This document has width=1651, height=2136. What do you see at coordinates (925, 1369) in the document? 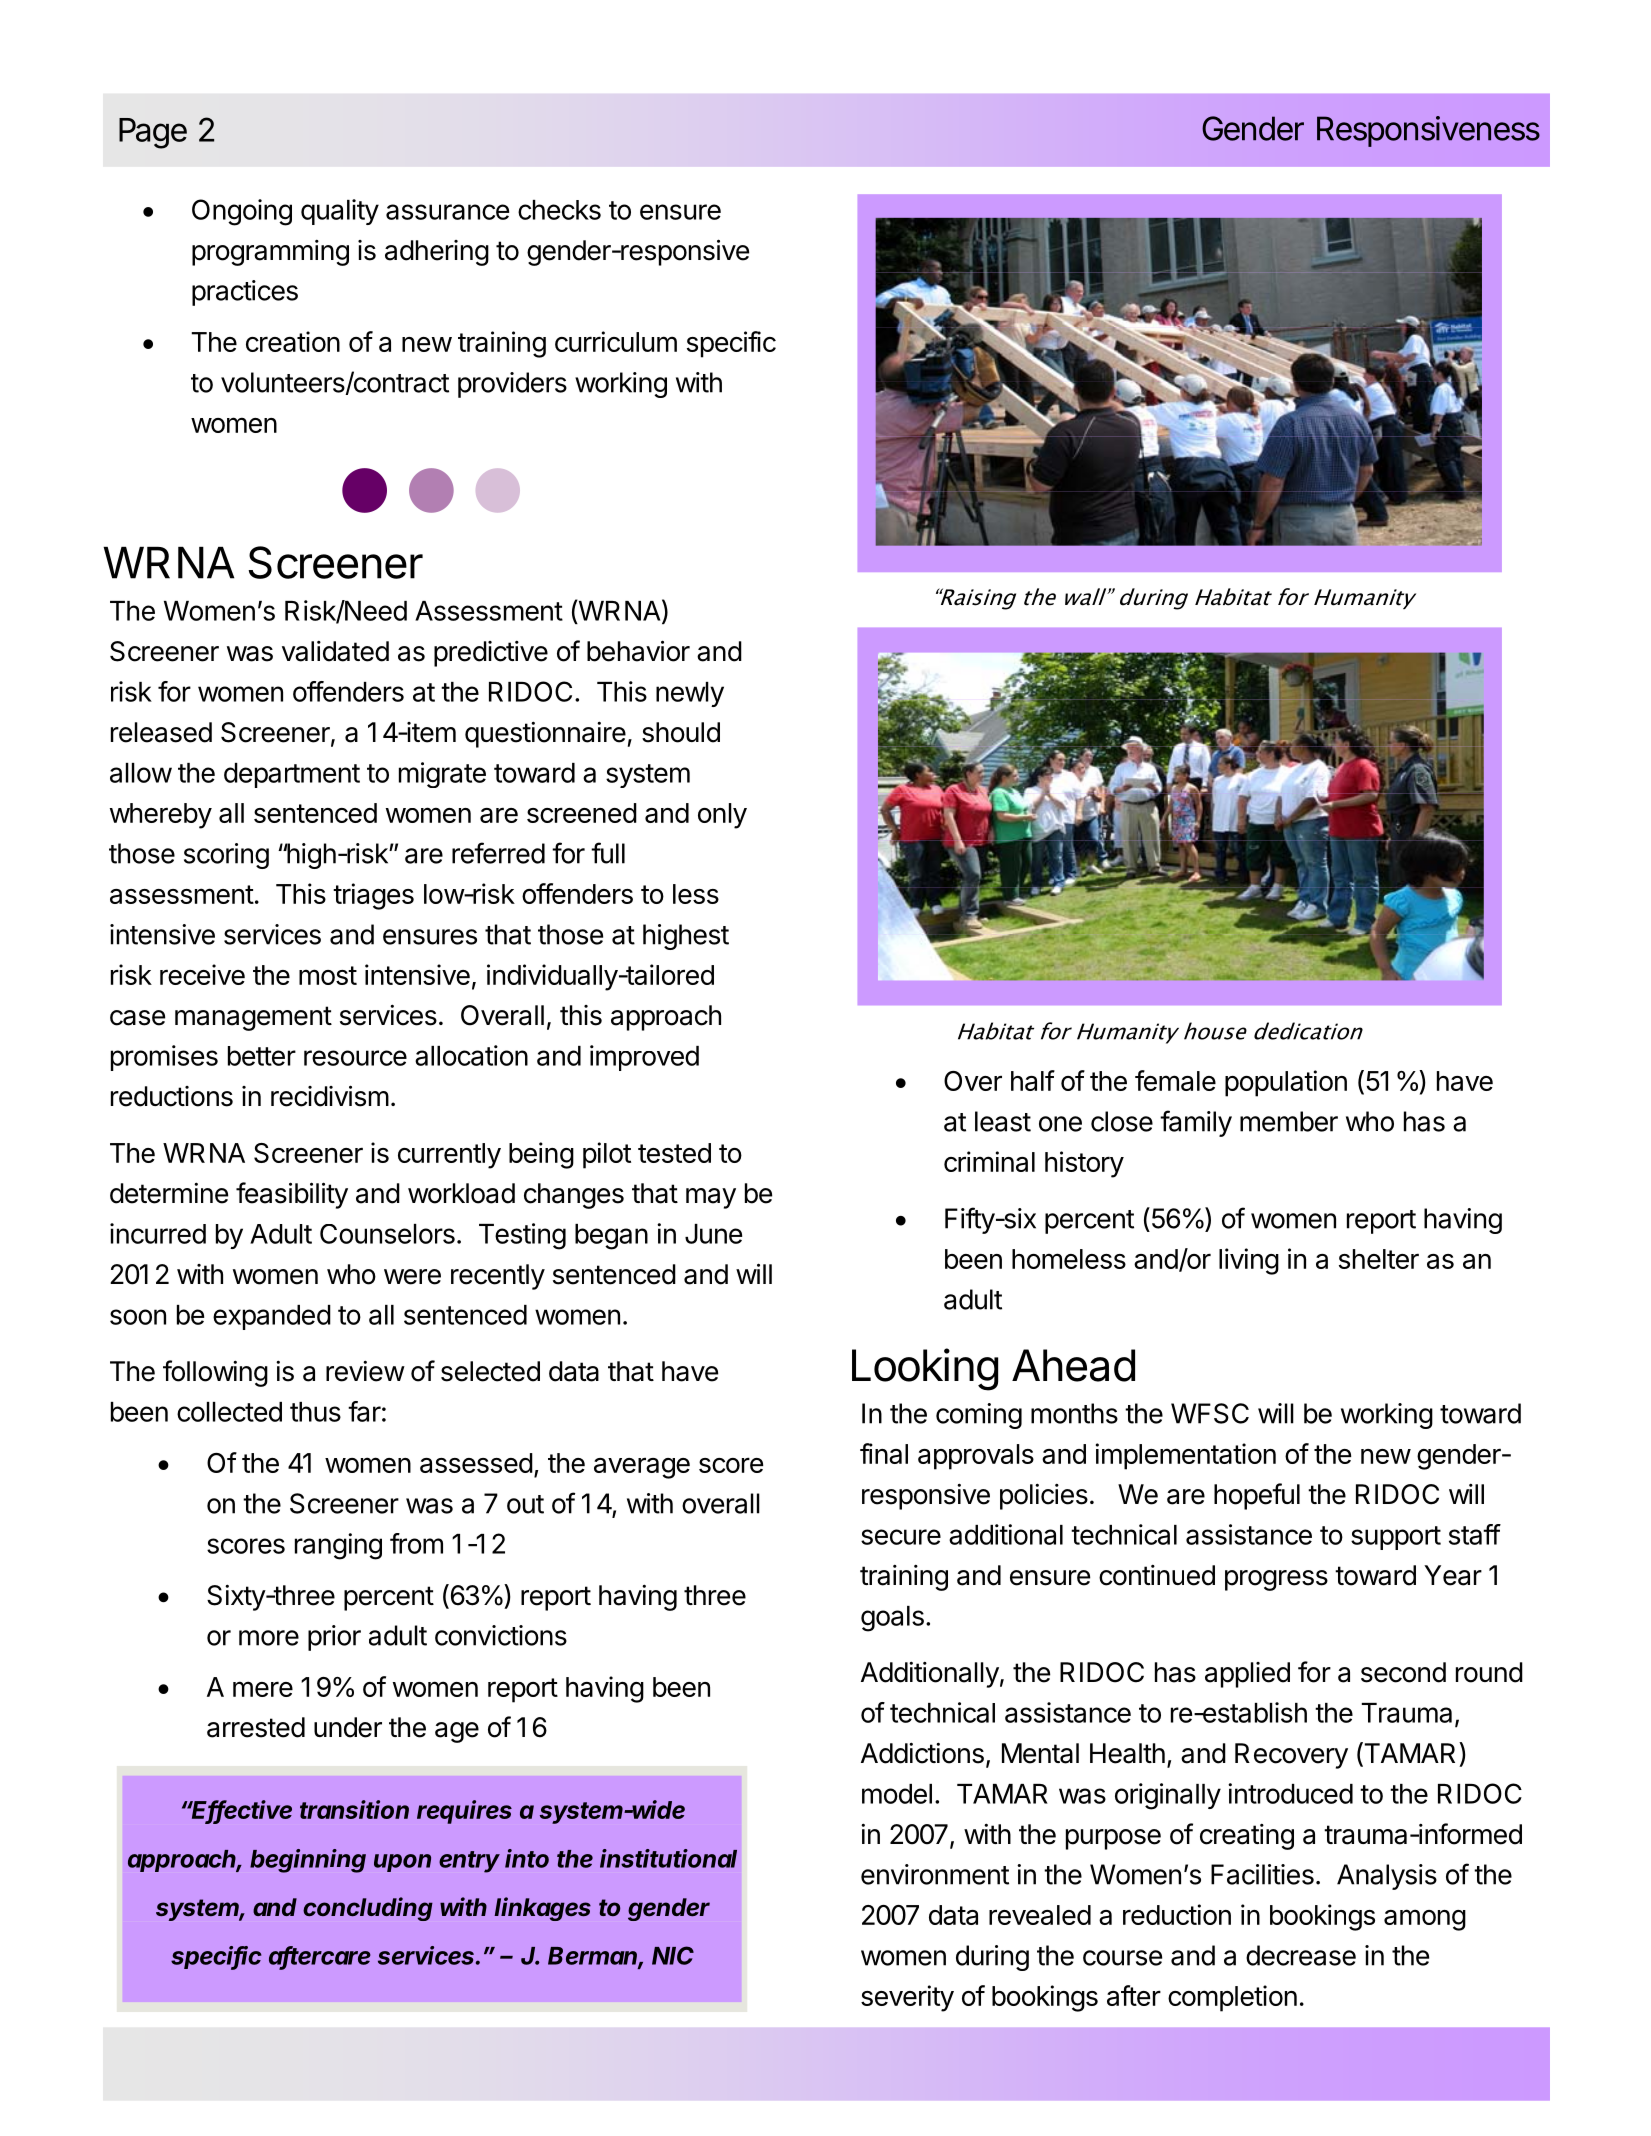
I see `Looking` at bounding box center [925, 1369].
